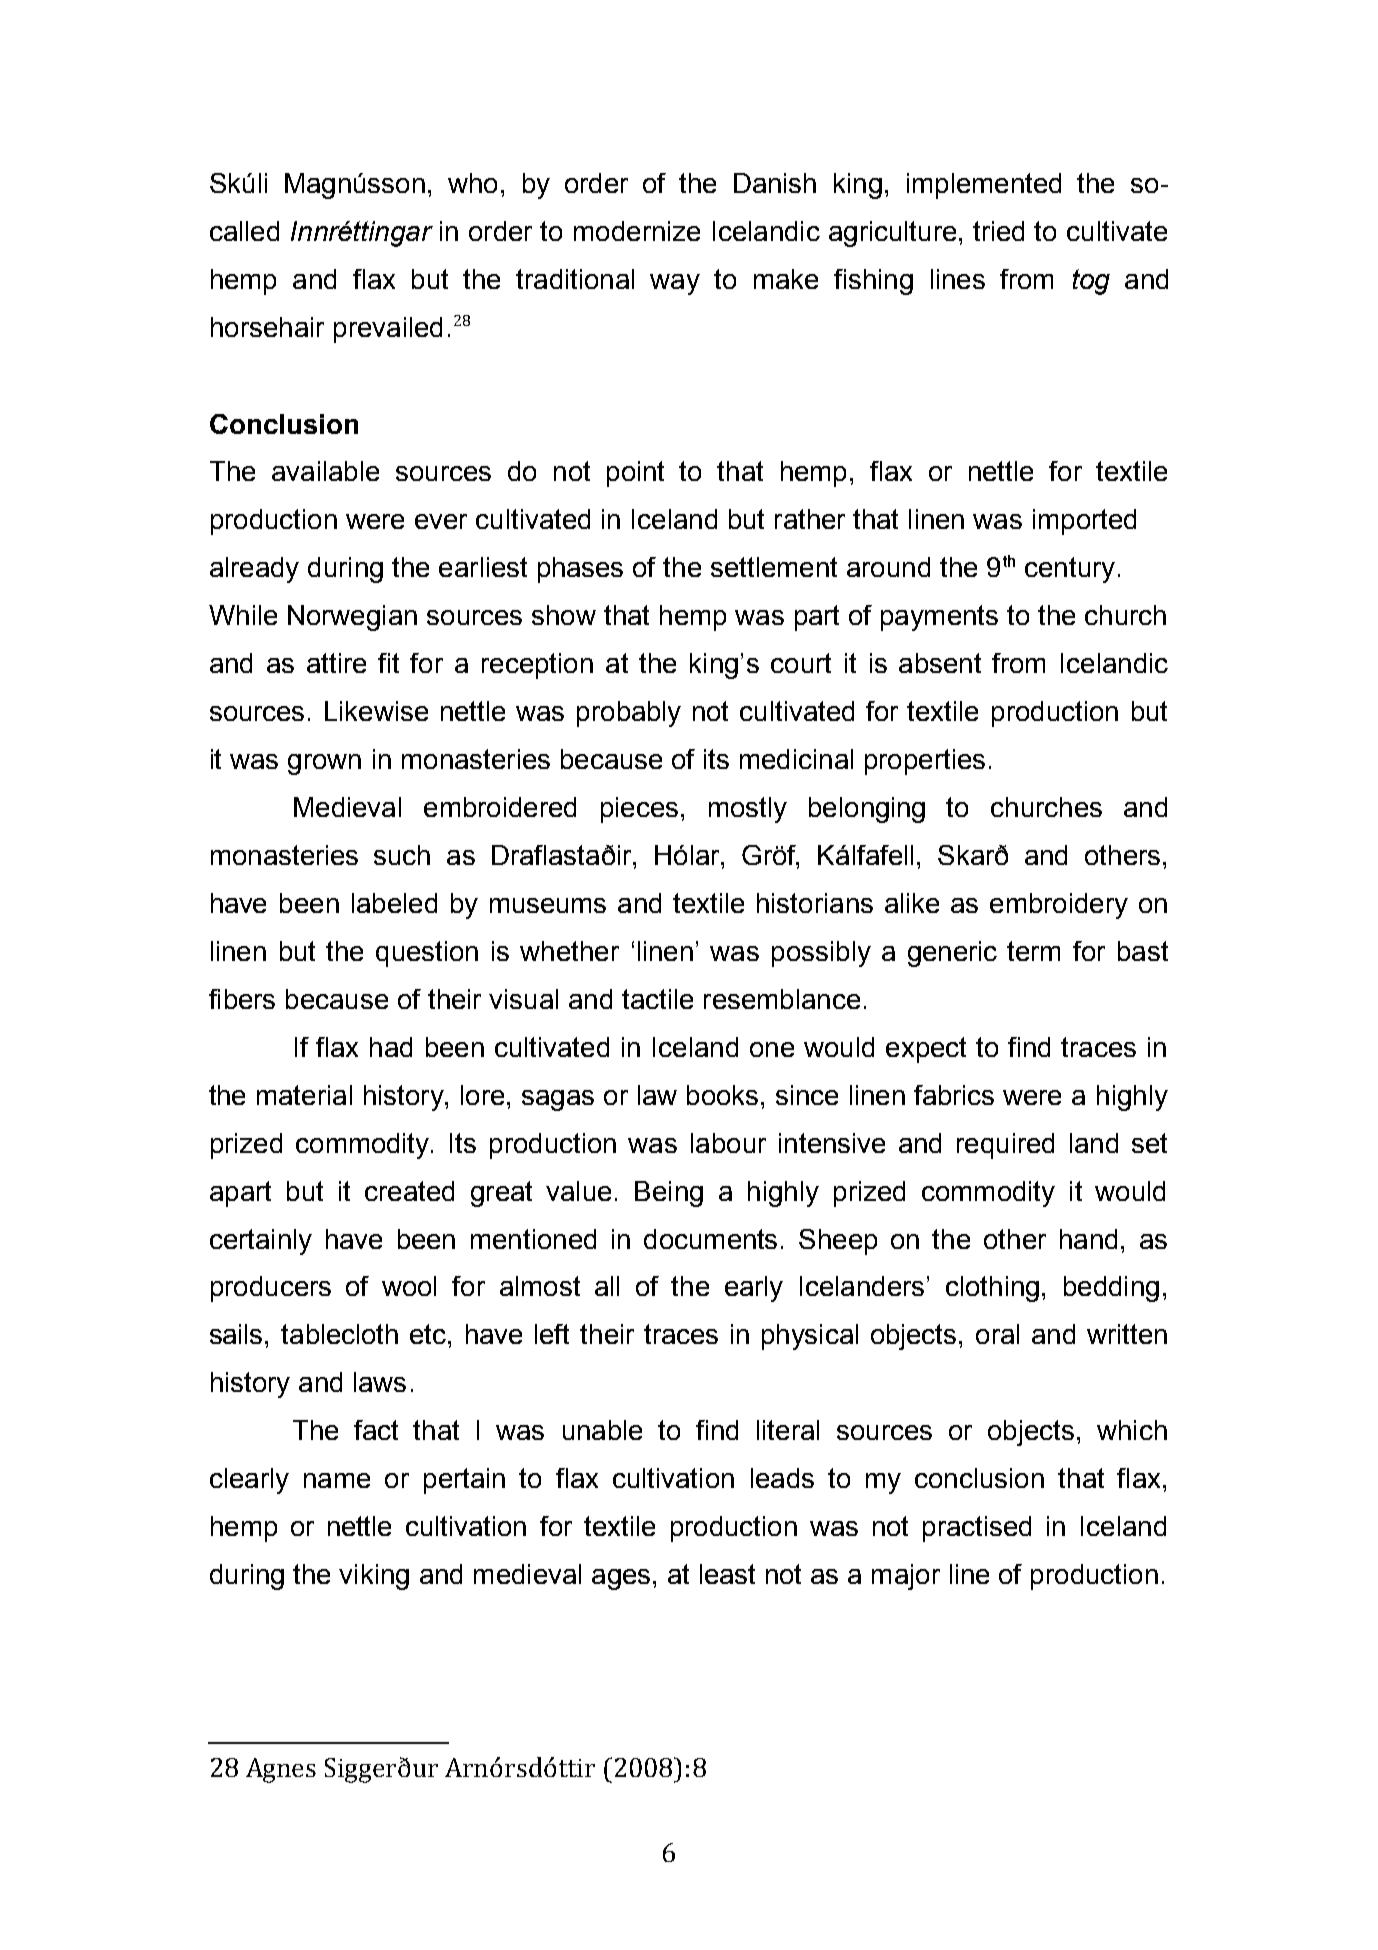  I want to click on probably, so click(629, 714).
